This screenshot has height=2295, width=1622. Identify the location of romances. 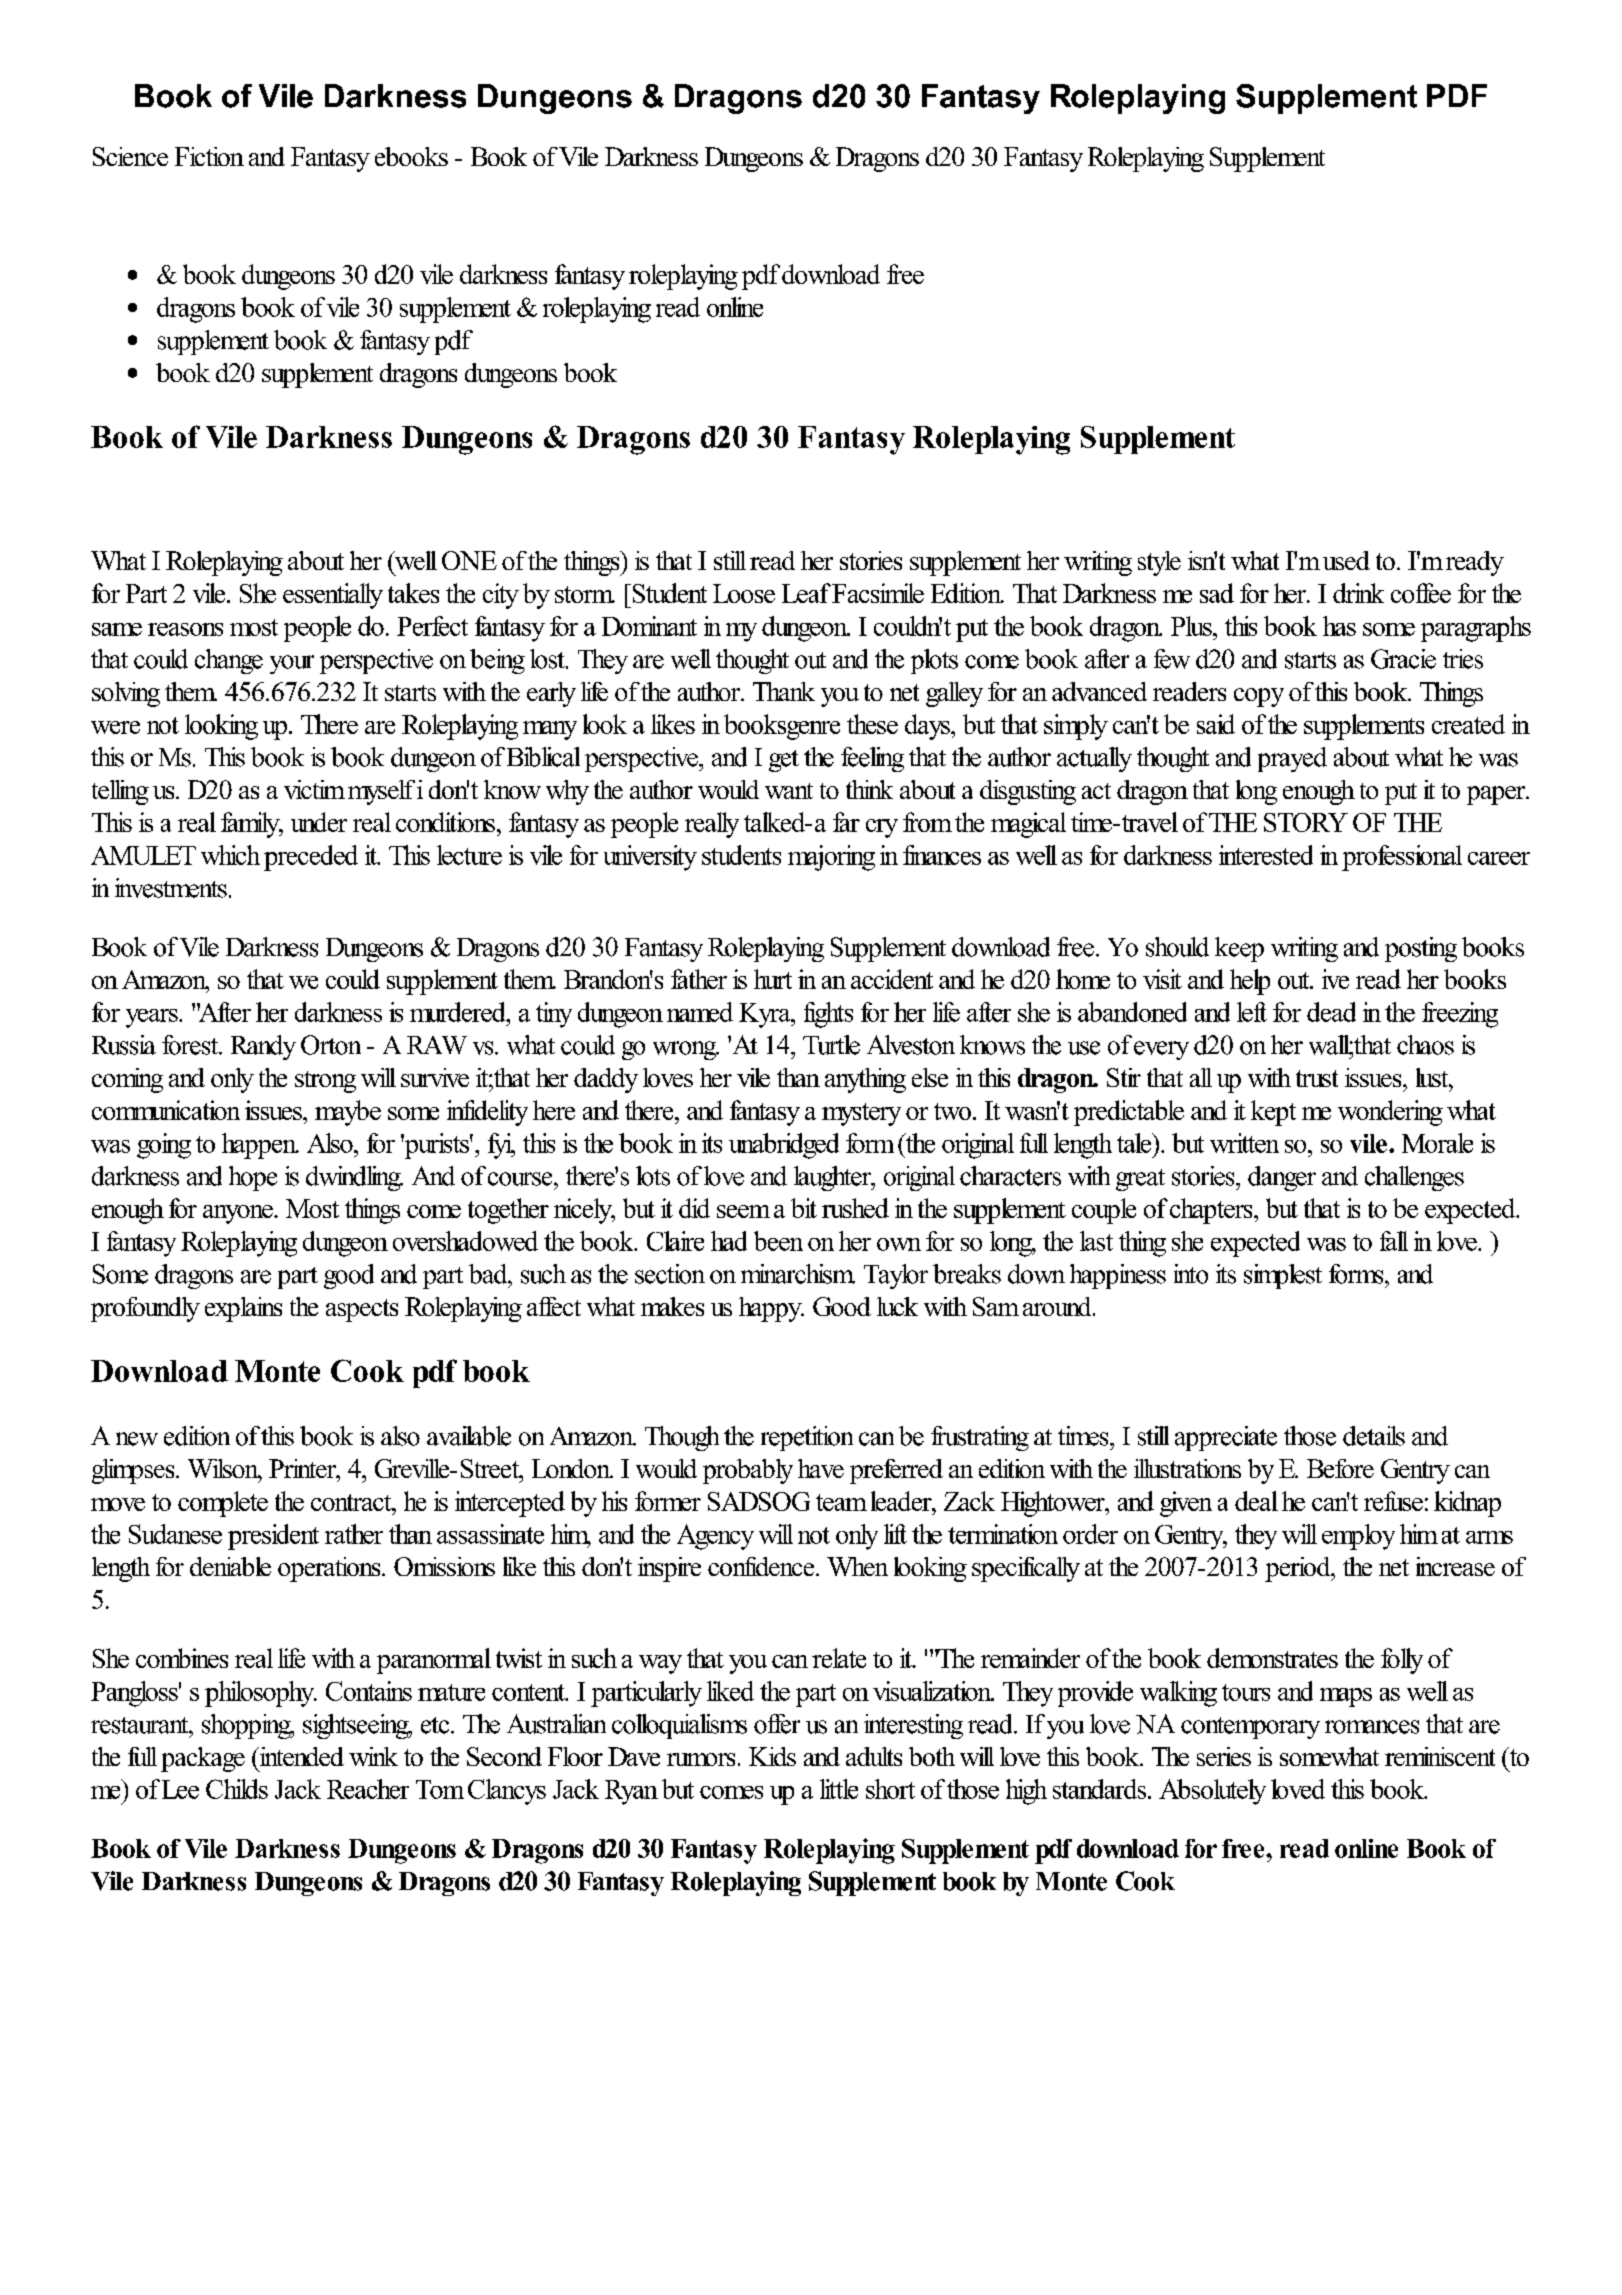
(1372, 1727).
